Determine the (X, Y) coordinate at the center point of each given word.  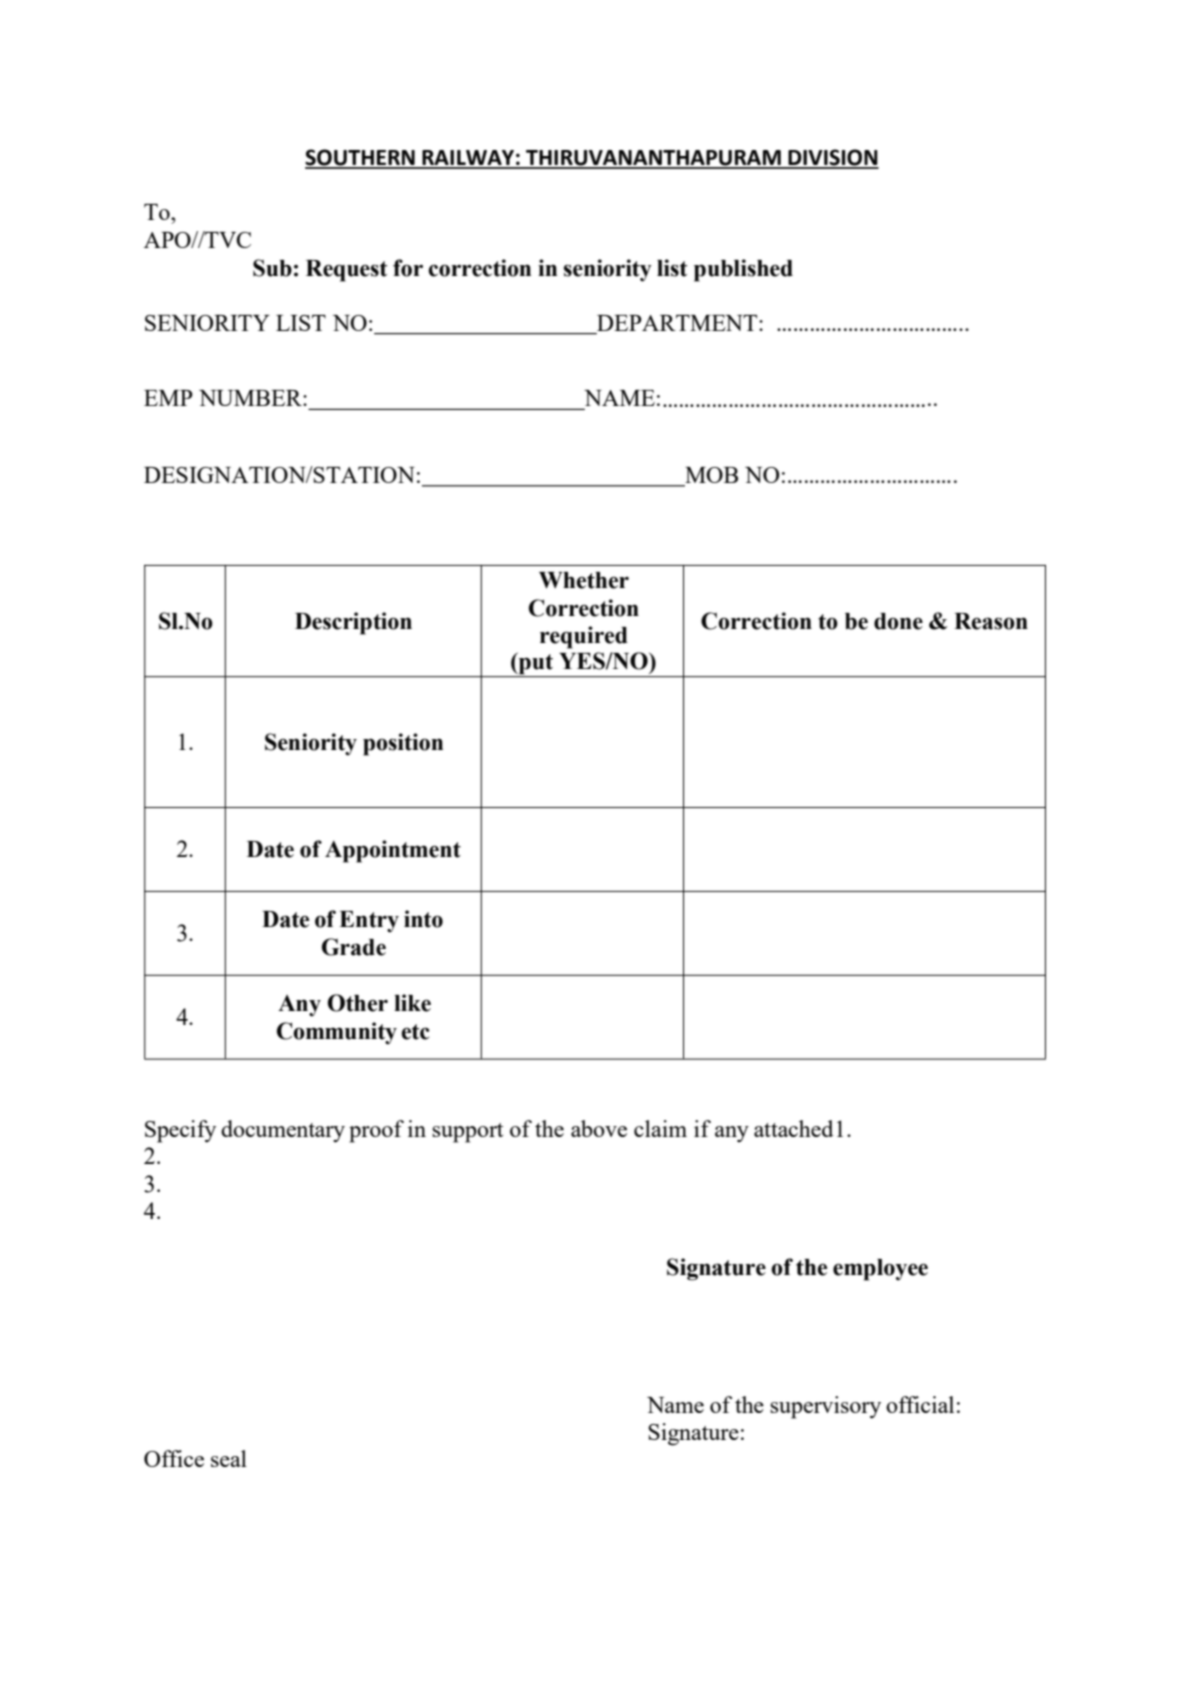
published (743, 270)
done (898, 621)
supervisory (825, 1407)
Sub (272, 268)
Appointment (393, 851)
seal (229, 1458)
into (423, 919)
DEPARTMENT (678, 323)
